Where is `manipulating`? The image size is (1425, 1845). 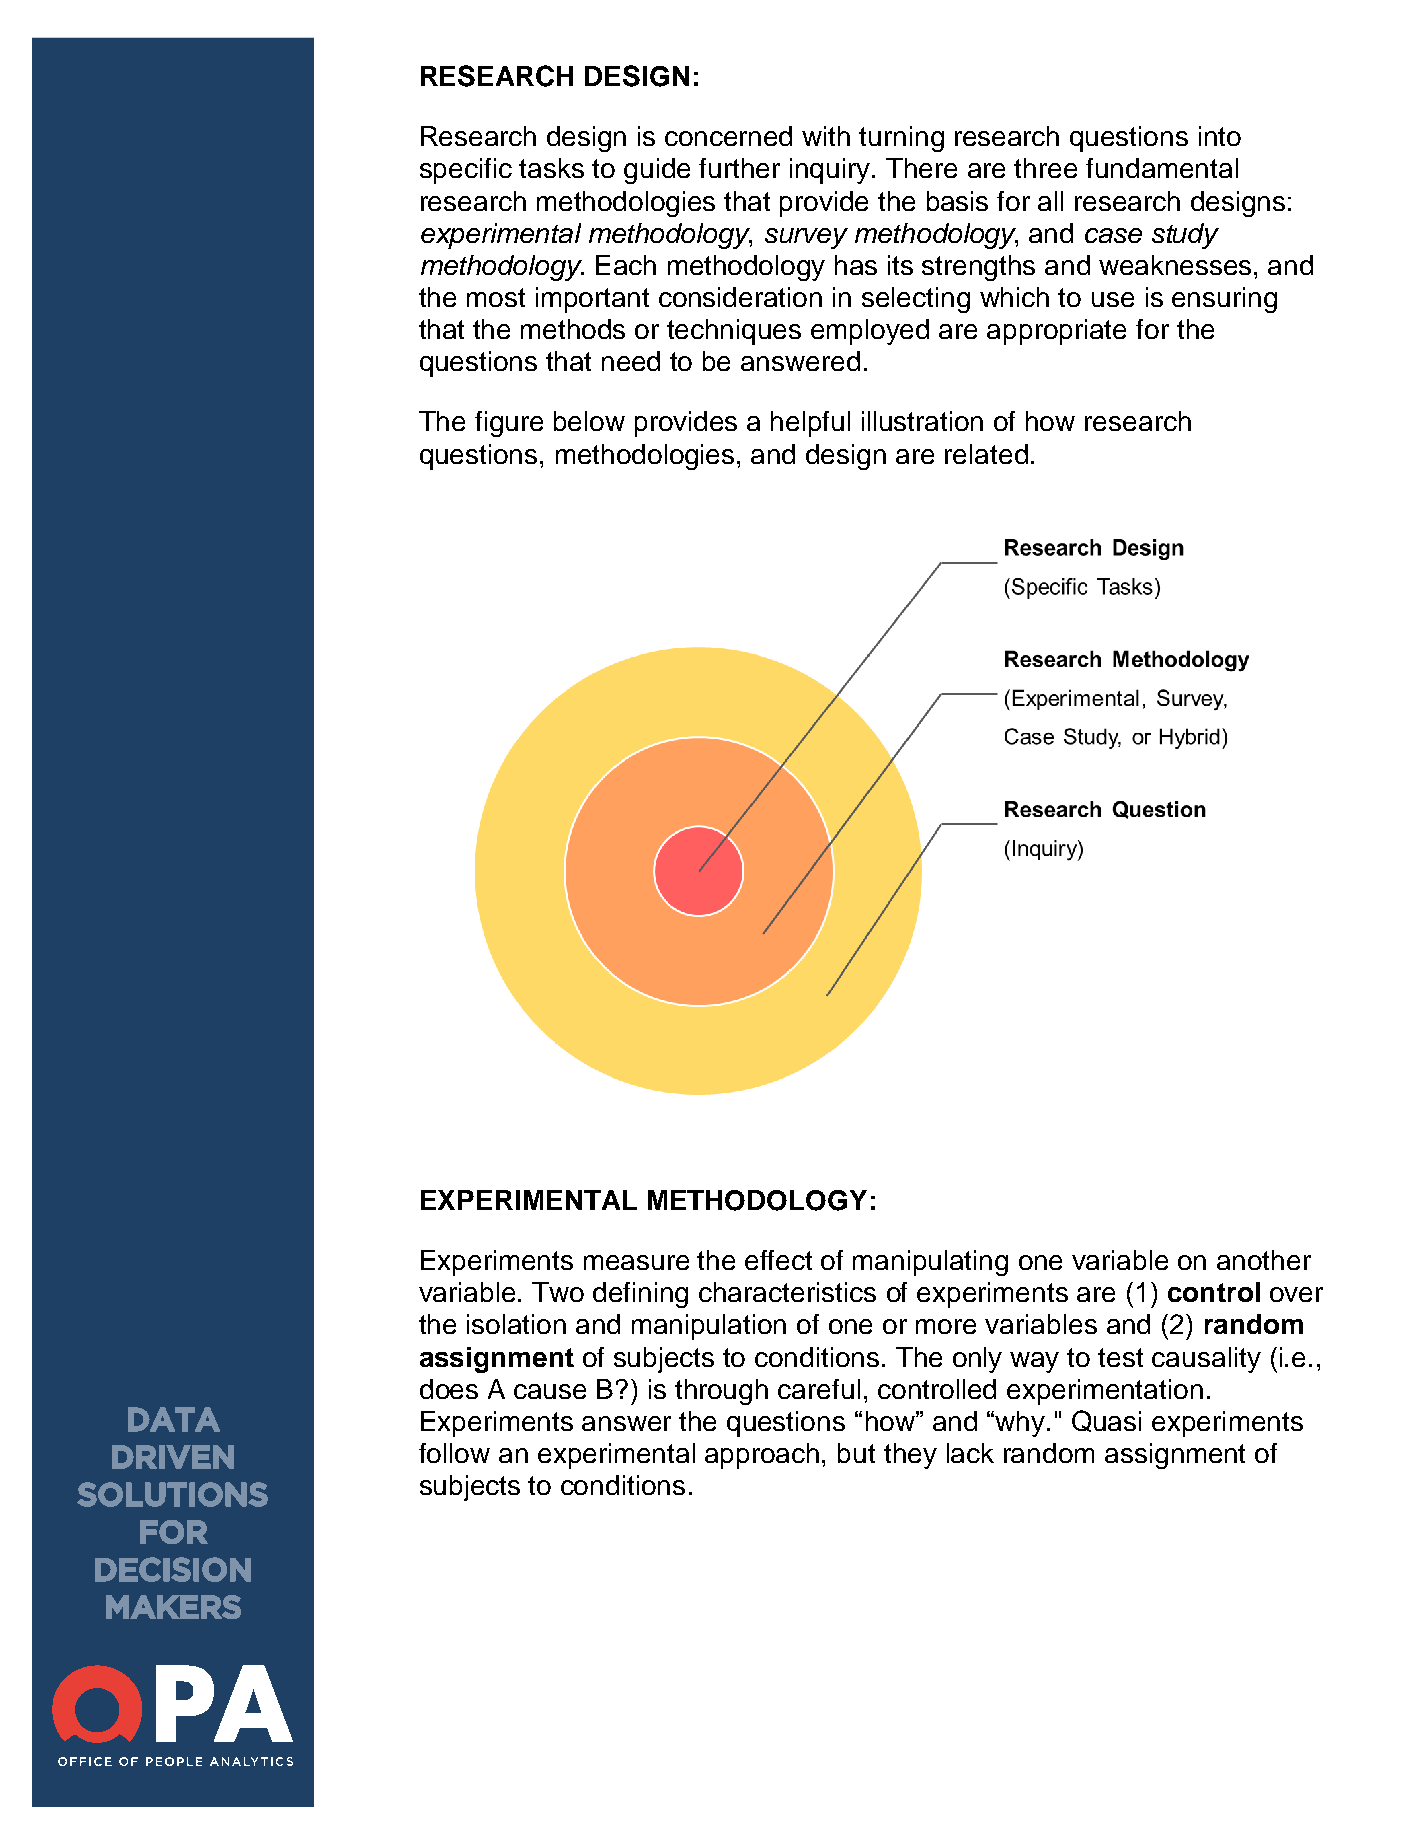
manipulating is located at coordinates (930, 1263).
